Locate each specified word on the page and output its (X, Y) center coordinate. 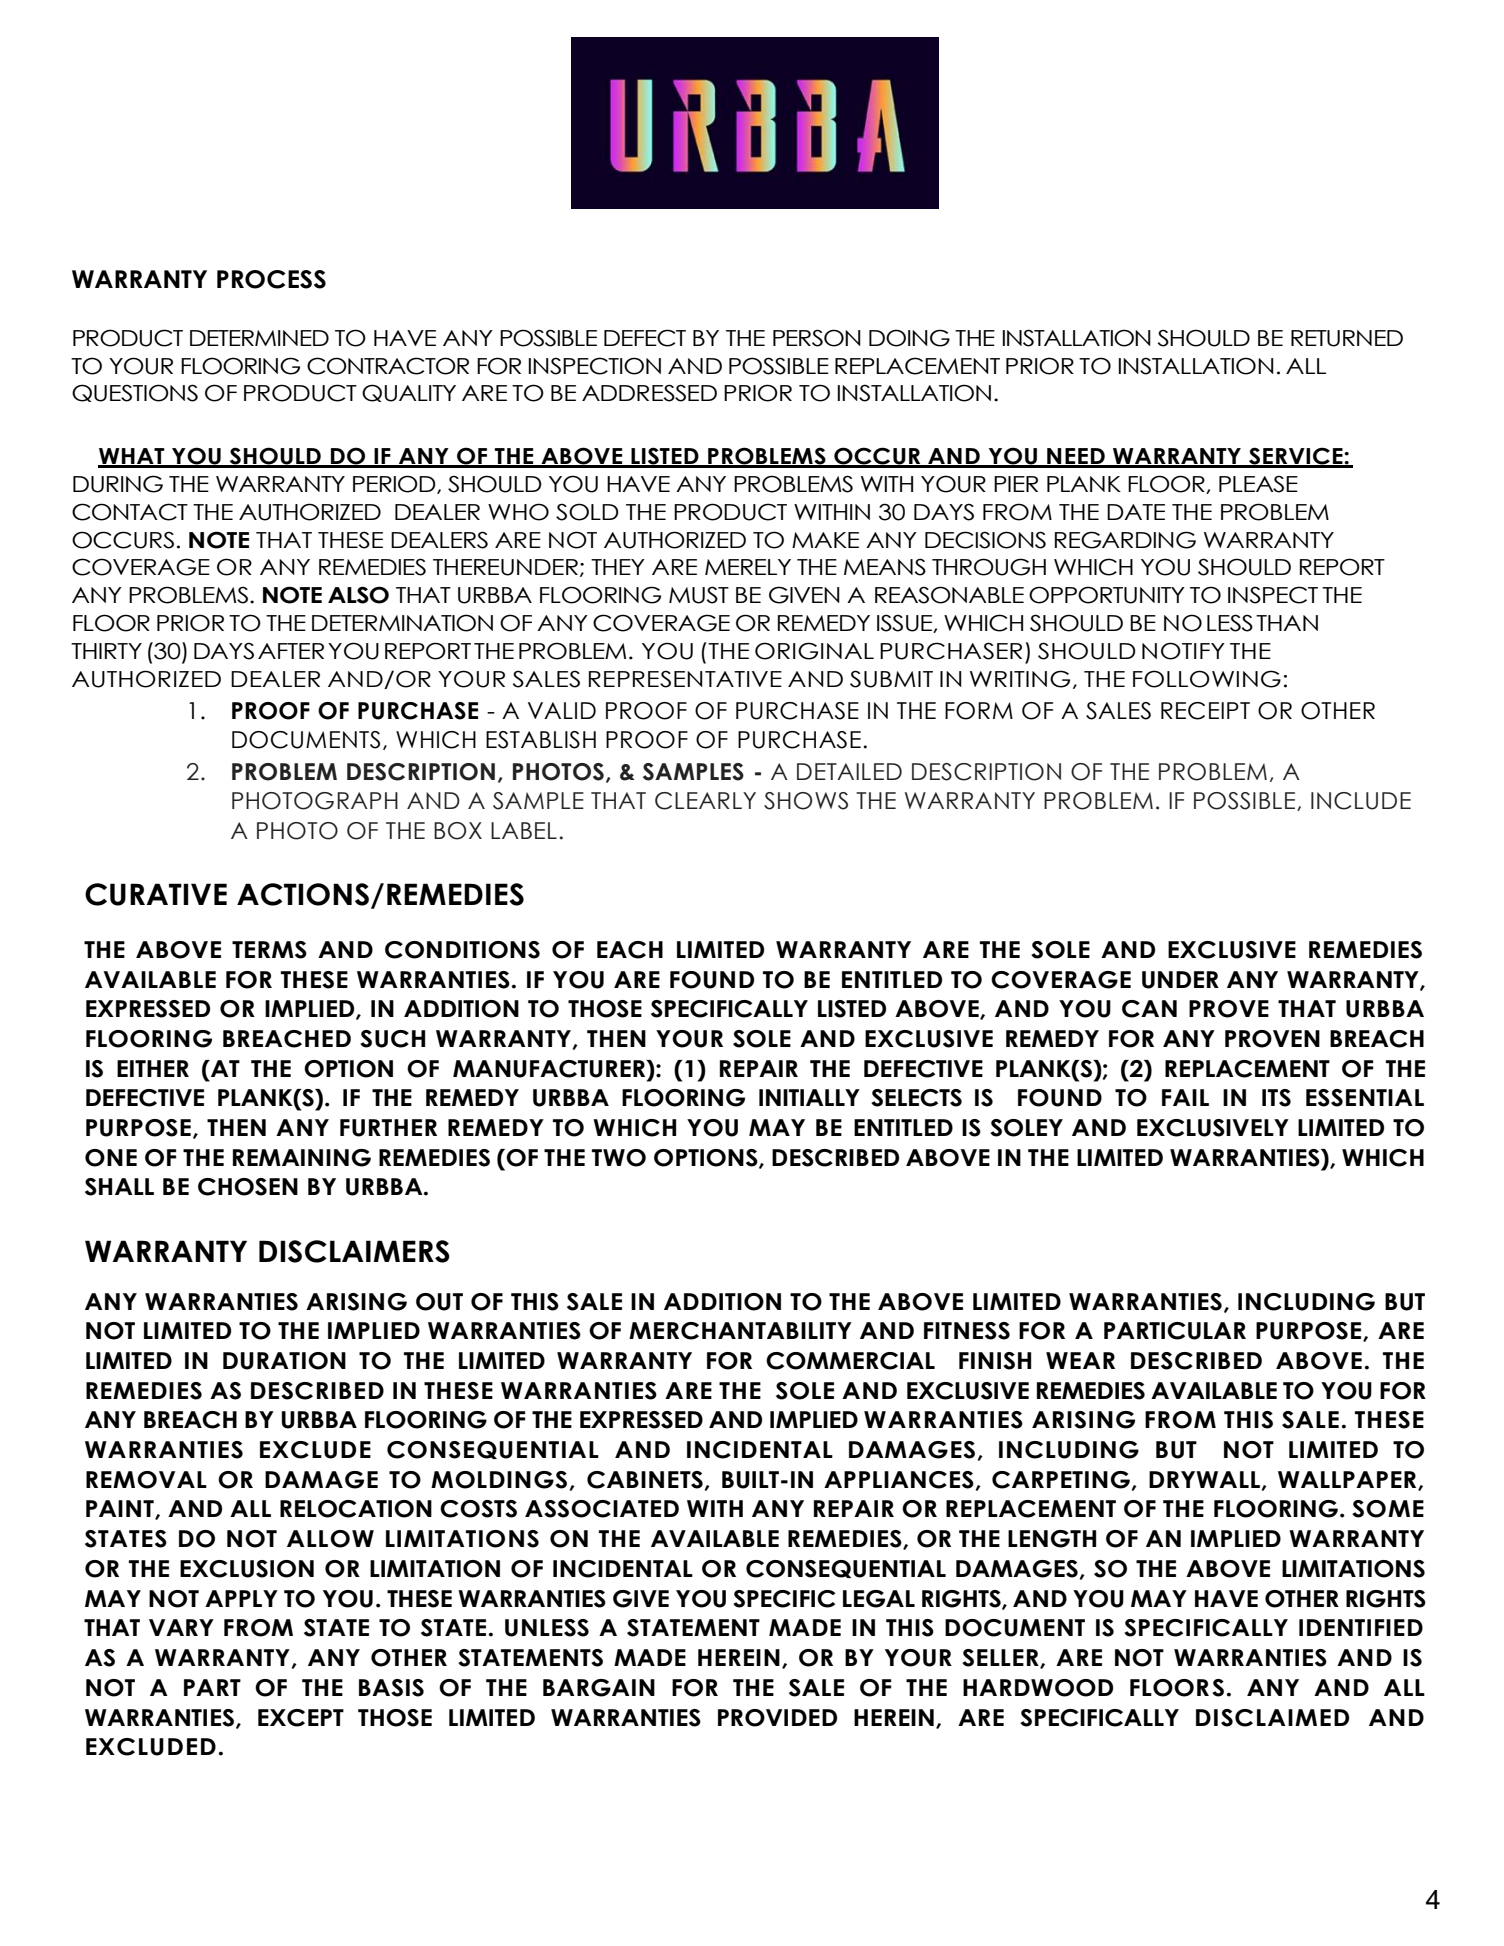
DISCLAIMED (1272, 1718)
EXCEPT (301, 1718)
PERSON (817, 338)
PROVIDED (777, 1718)
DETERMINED (259, 338)
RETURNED (1347, 338)
